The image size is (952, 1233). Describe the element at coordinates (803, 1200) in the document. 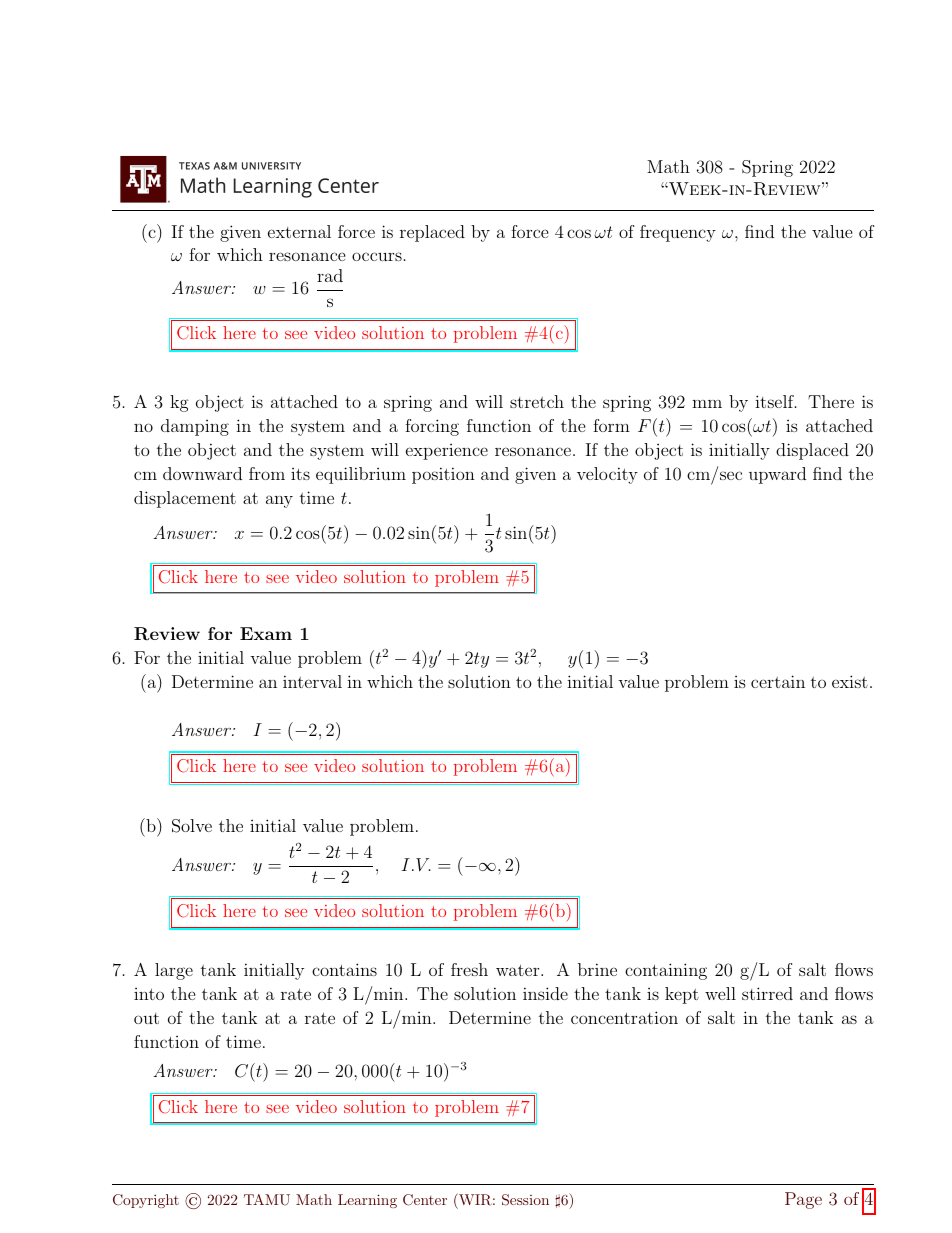

I see `Page` at that location.
